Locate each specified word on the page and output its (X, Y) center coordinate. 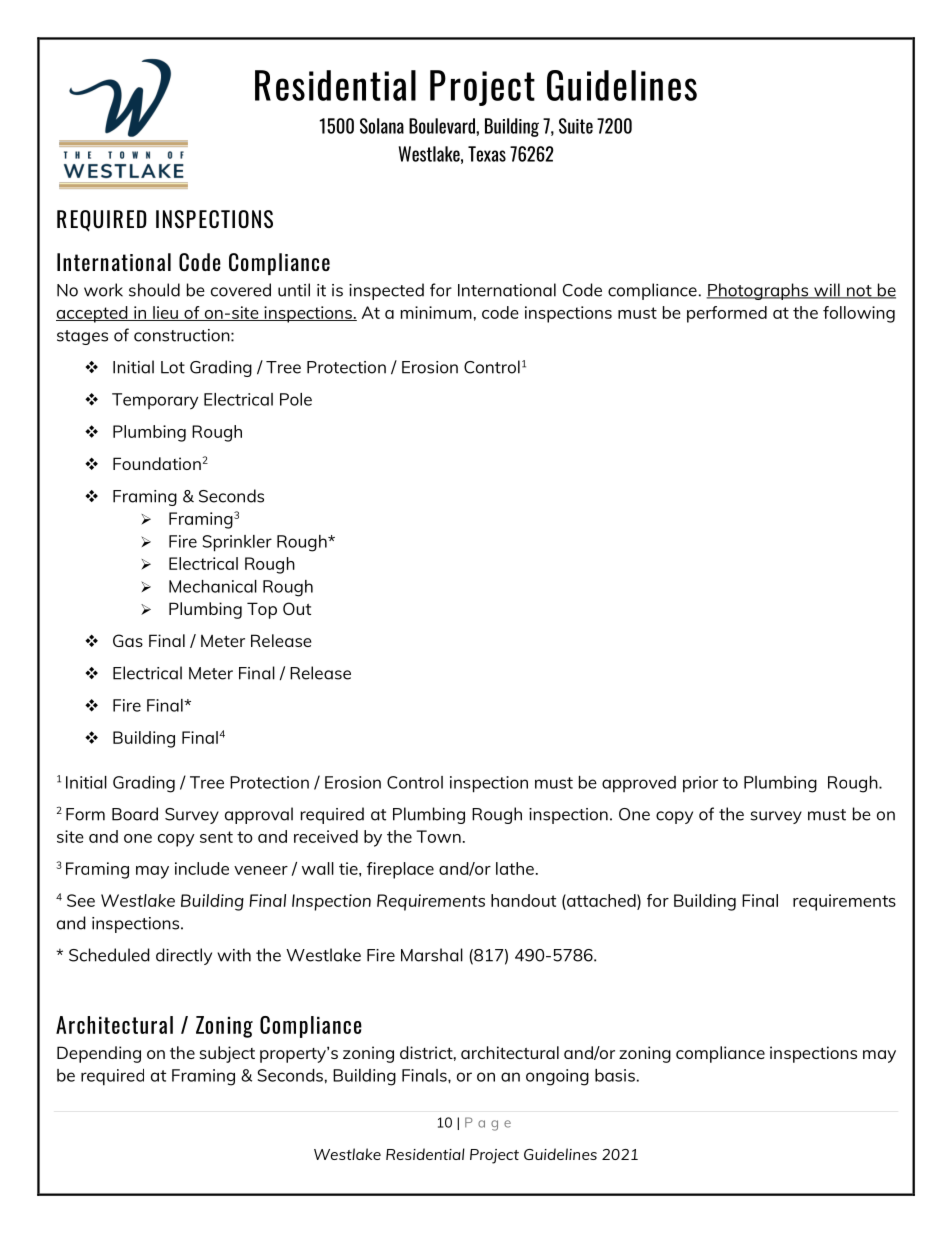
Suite (576, 126)
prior (700, 784)
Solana (382, 126)
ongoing (557, 1077)
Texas (487, 154)
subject (227, 1054)
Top (262, 610)
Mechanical (213, 586)
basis (615, 1075)
